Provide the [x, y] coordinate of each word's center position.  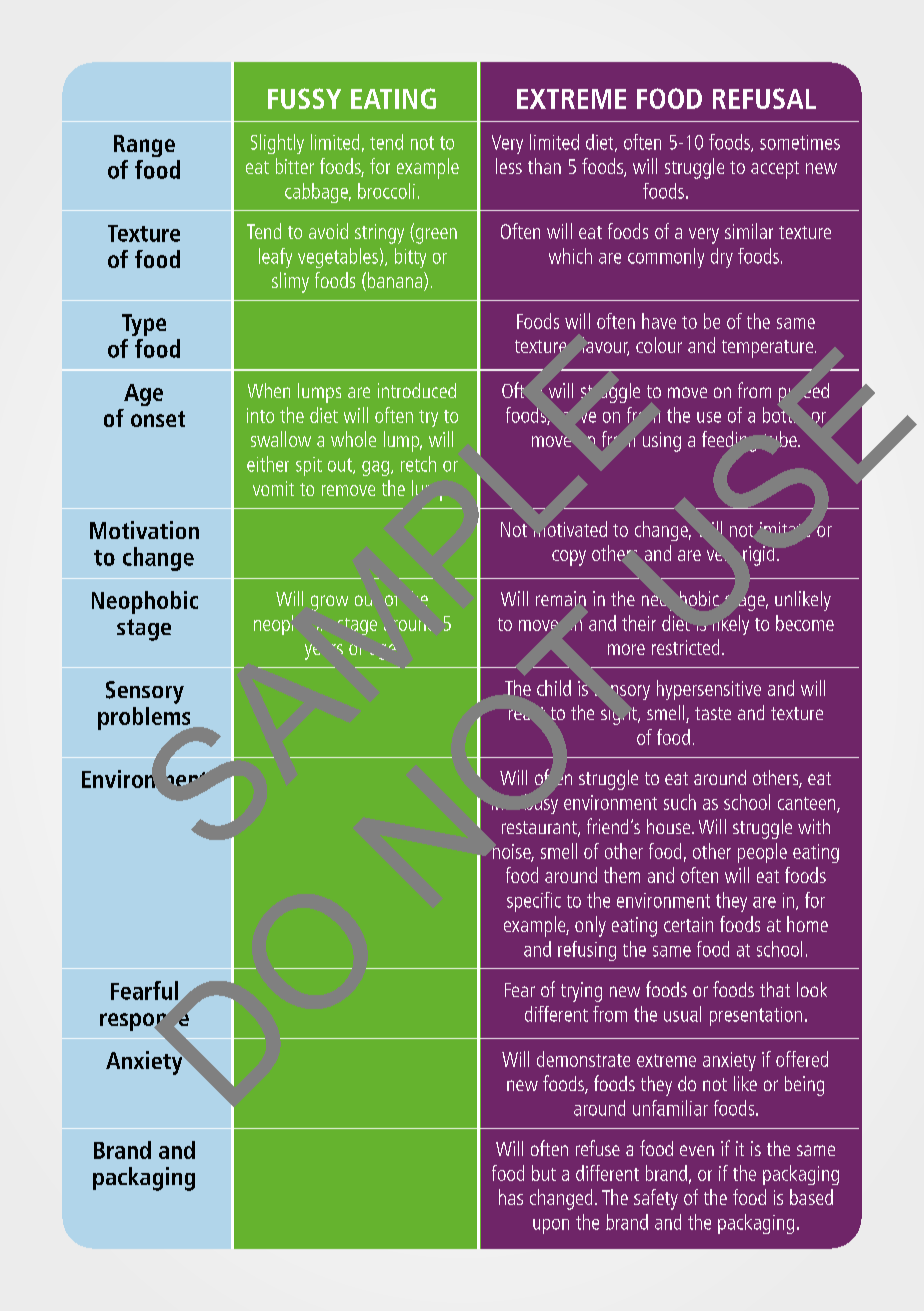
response [144, 1022]
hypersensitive [709, 690]
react [527, 713]
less [509, 166]
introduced [417, 390]
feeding [729, 441]
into [260, 415]
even [697, 1150]
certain [688, 924]
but [544, 1173]
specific [534, 902]
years [324, 652]
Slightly [277, 144]
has [511, 1197]
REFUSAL [764, 98]
